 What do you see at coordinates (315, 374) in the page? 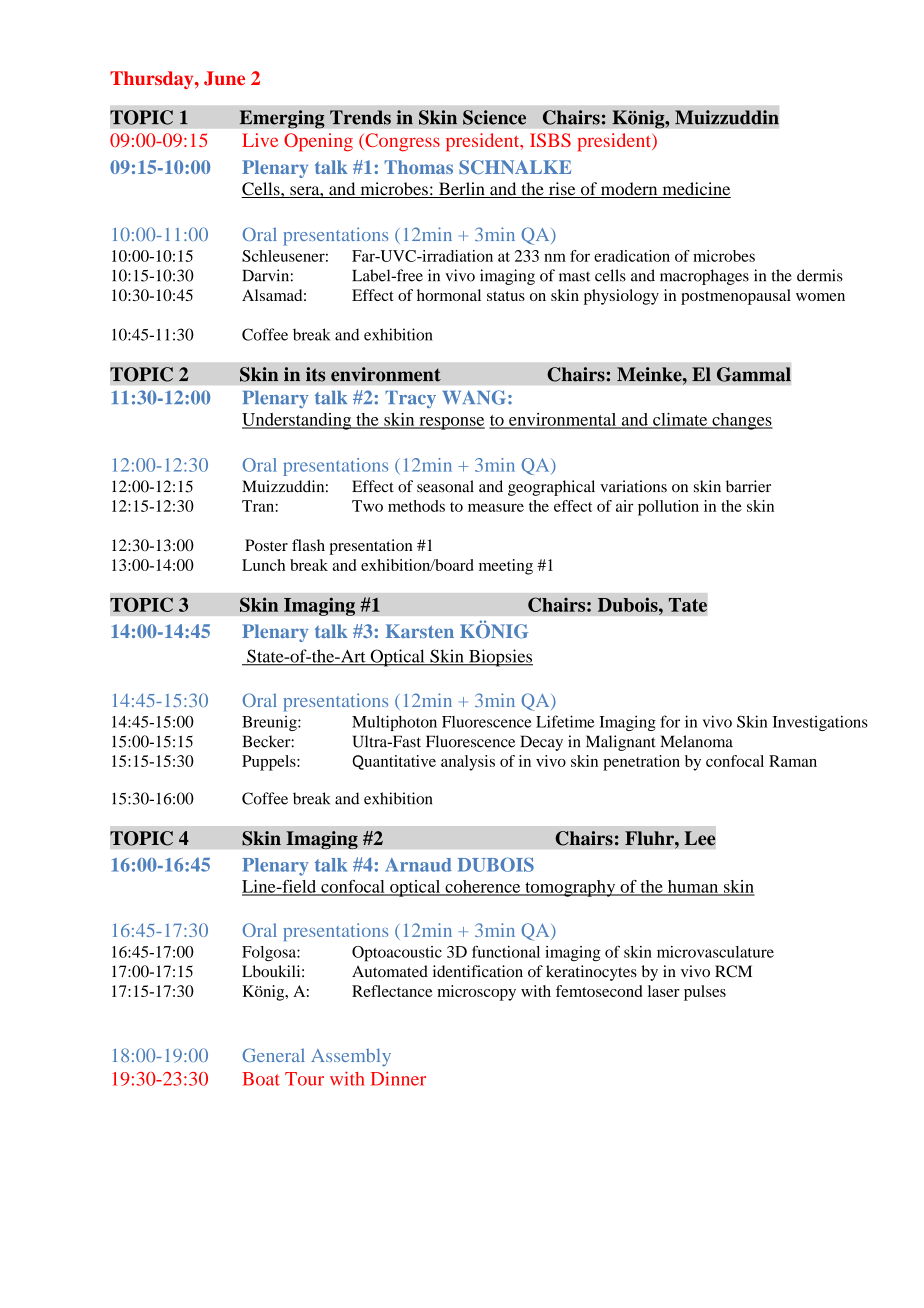
I see `its` at bounding box center [315, 374].
